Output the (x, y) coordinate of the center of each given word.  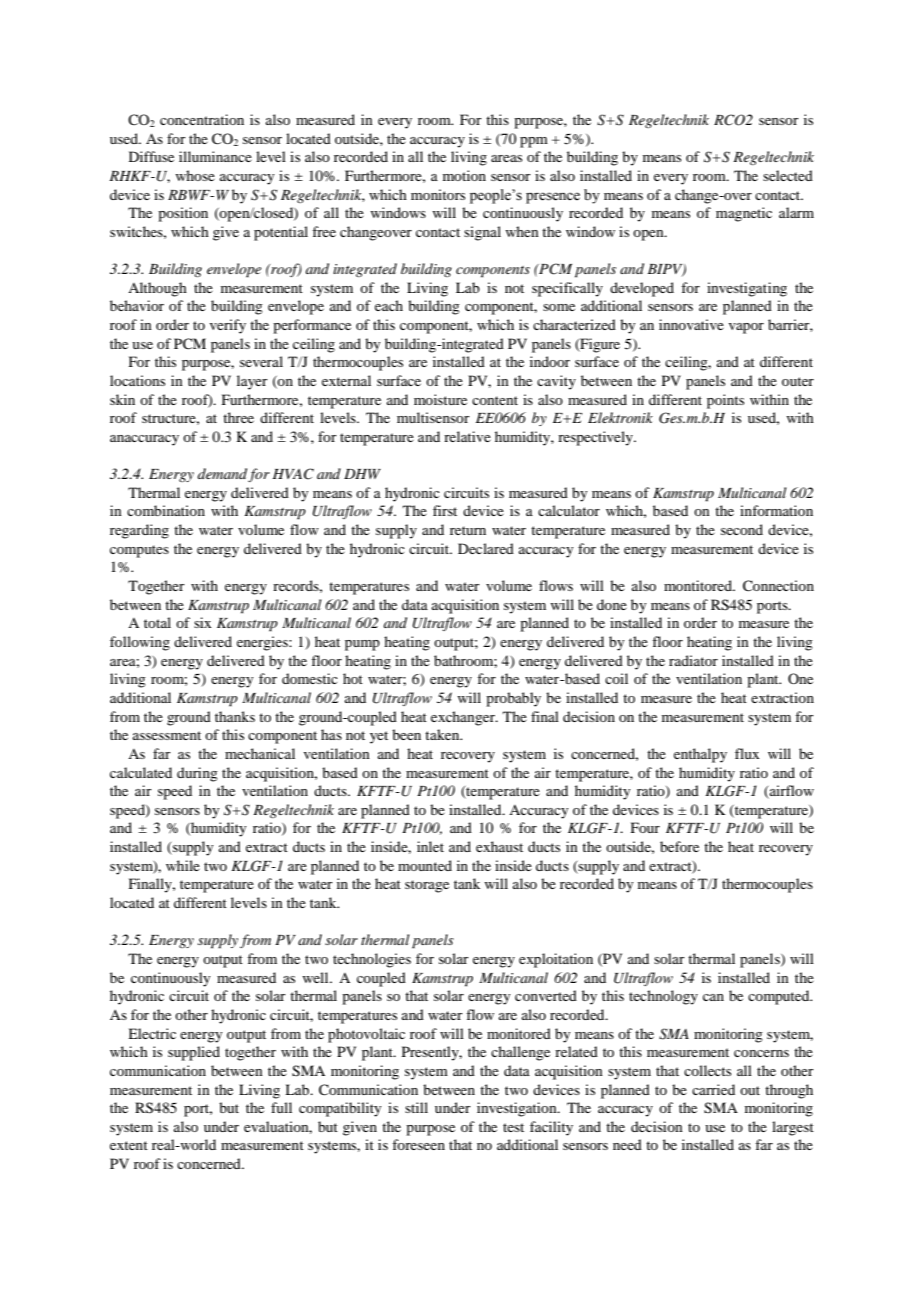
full (281, 1107)
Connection (778, 586)
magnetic (744, 214)
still (416, 1107)
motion (464, 175)
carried (713, 1089)
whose (195, 175)
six (202, 622)
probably (513, 699)
